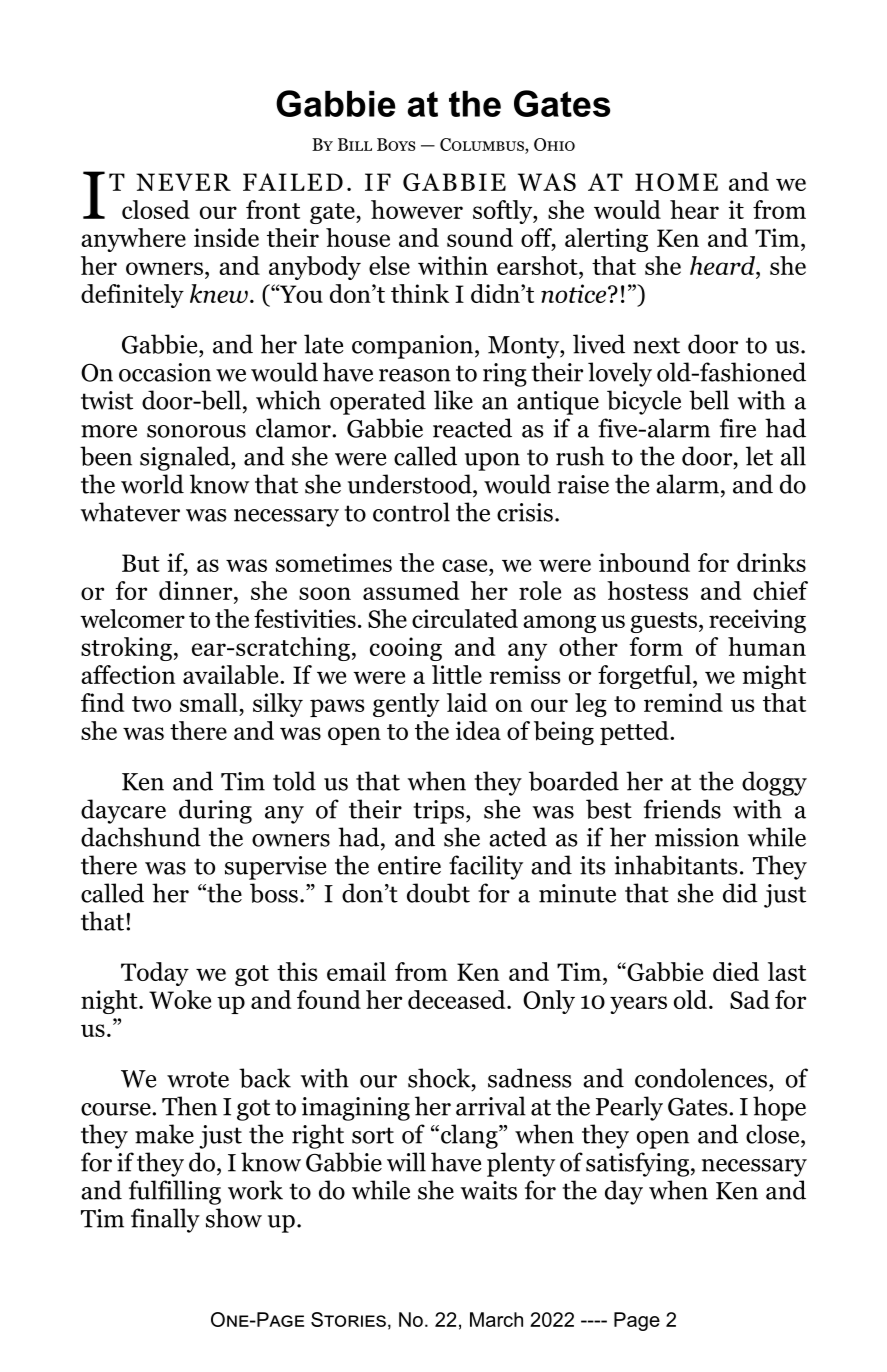 The width and height of the screenshot is (887, 1372). I want to click on doubt, so click(438, 893).
